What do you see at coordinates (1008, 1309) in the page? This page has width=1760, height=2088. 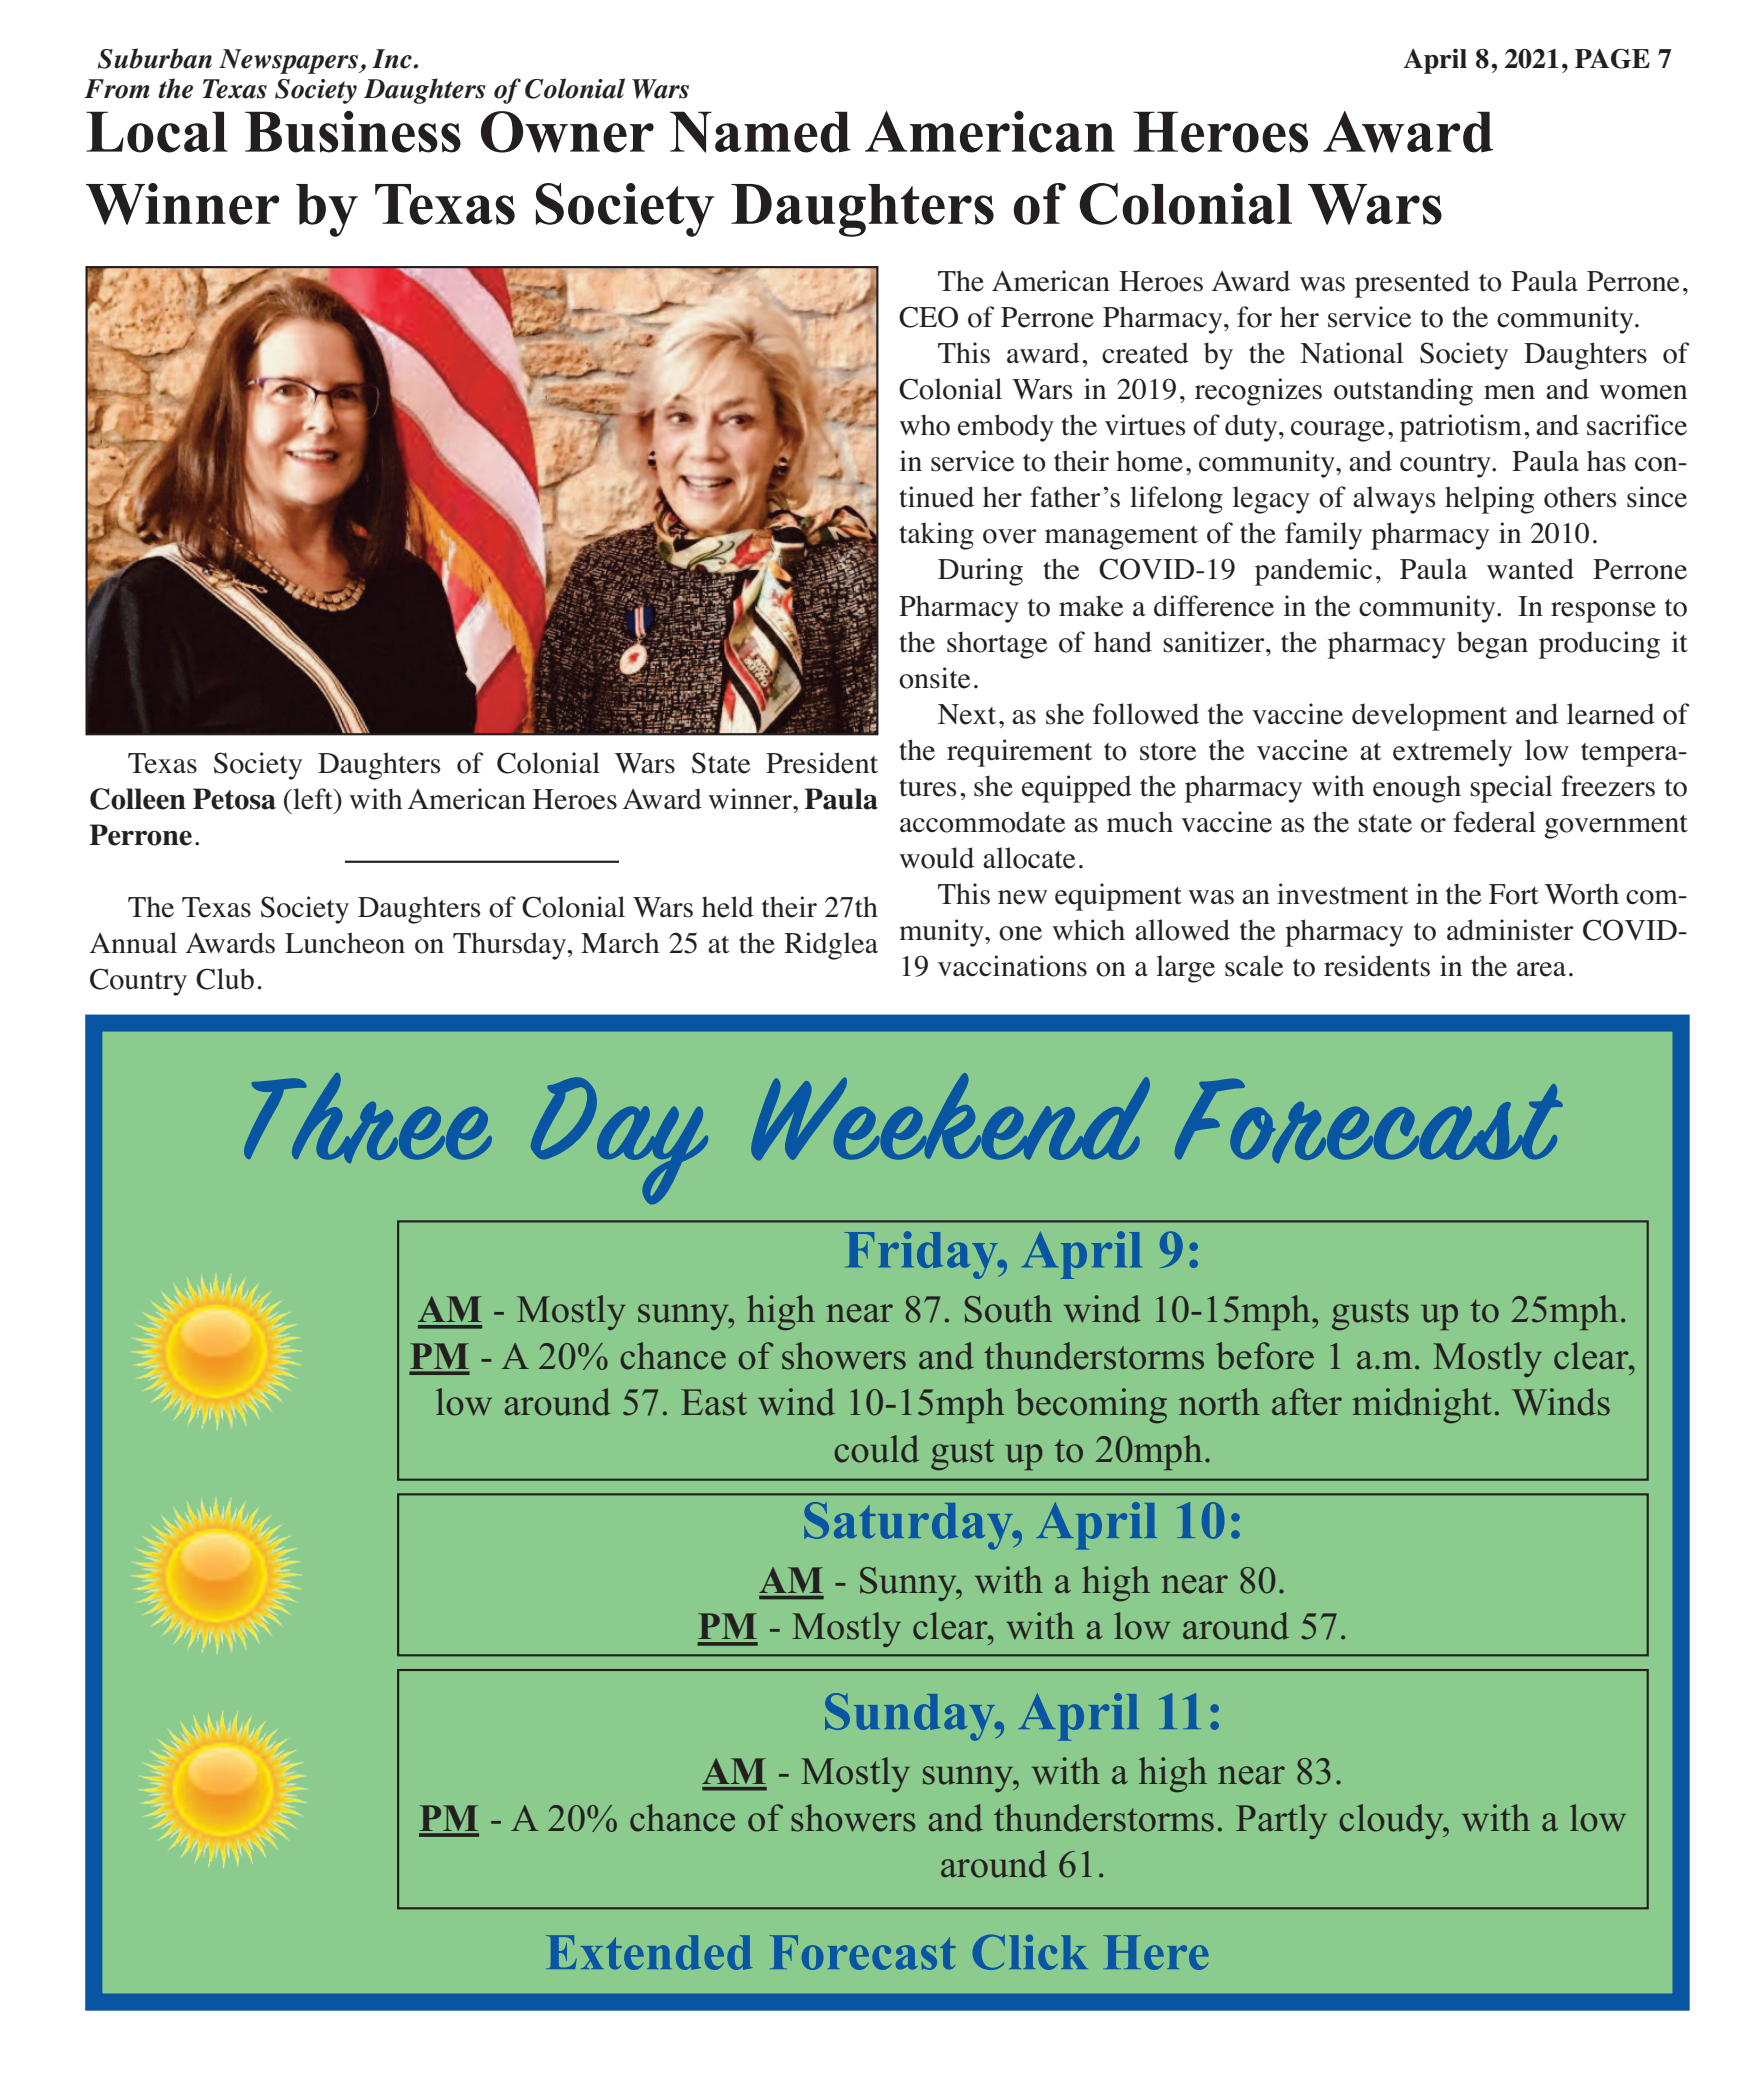 I see `South` at bounding box center [1008, 1309].
